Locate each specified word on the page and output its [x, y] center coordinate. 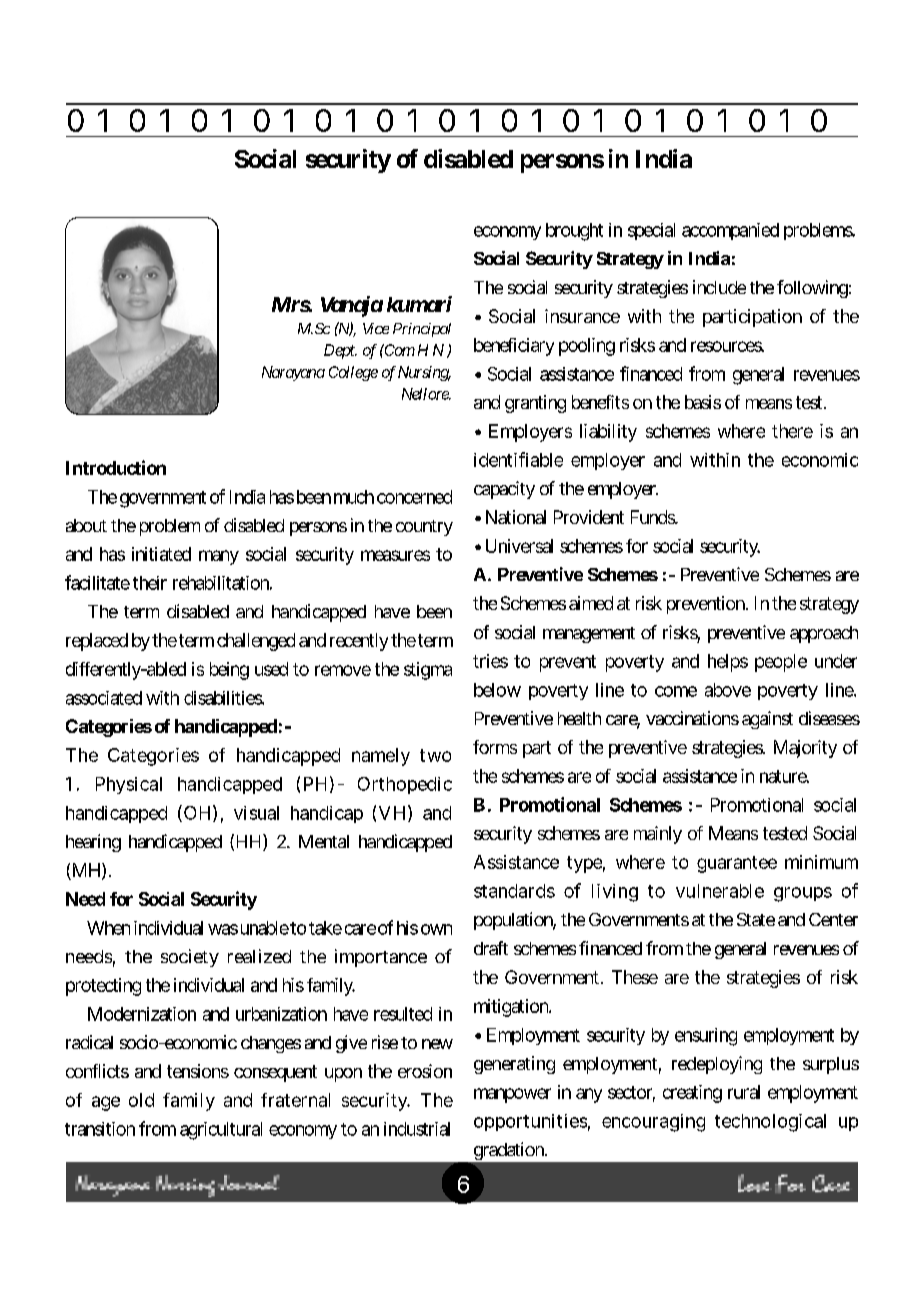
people [781, 663]
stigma [428, 671]
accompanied [730, 231]
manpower [512, 1095]
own [436, 929]
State [756, 919]
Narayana [293, 373]
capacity [504, 490]
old [141, 1100]
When [108, 928]
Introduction [116, 467]
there [792, 431]
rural [744, 1092]
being [229, 671]
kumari [419, 304]
